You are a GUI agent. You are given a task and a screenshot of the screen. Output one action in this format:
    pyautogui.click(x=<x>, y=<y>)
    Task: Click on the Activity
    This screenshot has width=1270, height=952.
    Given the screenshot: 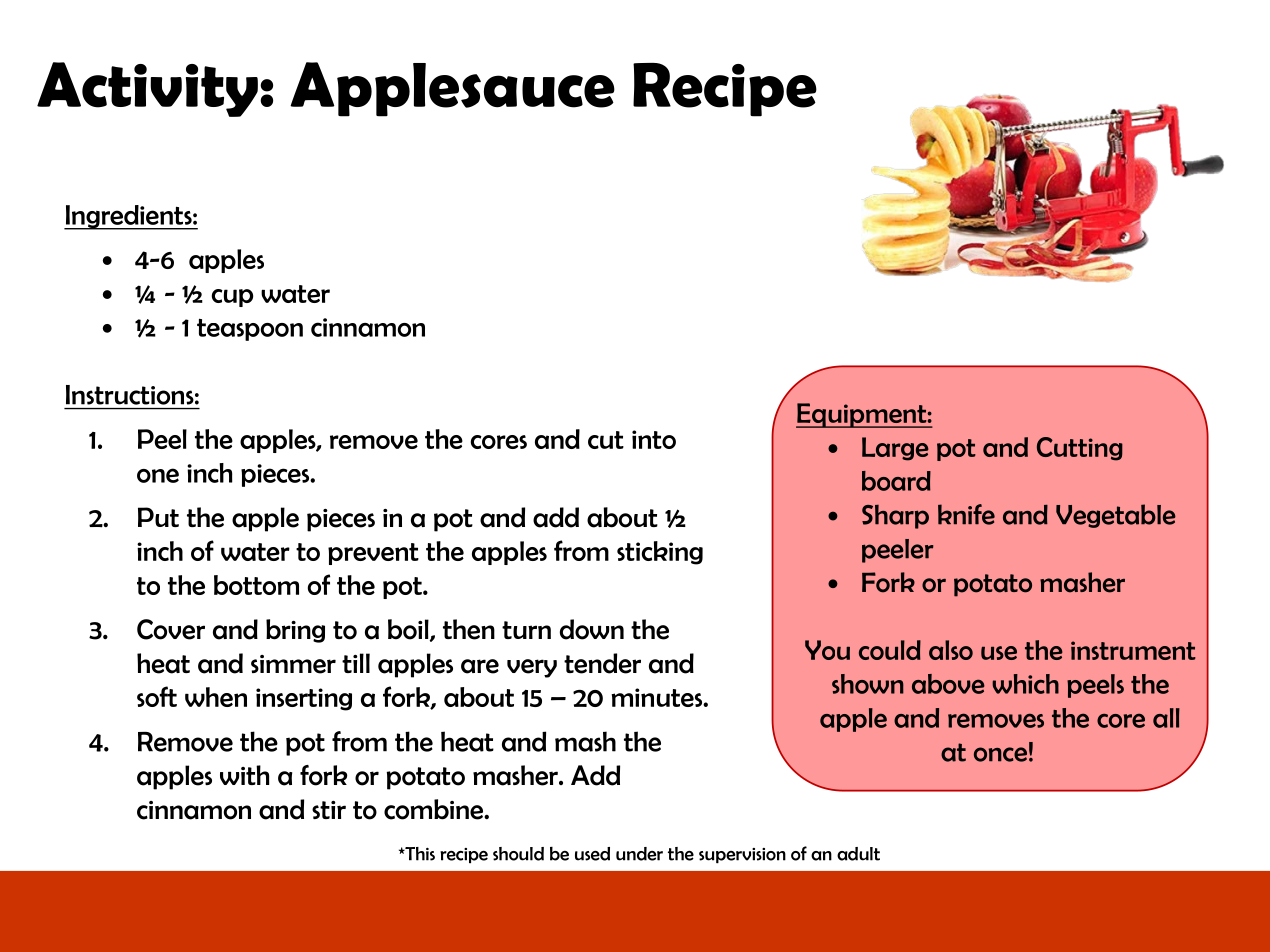 What is the action you would take?
    pyautogui.click(x=147, y=89)
